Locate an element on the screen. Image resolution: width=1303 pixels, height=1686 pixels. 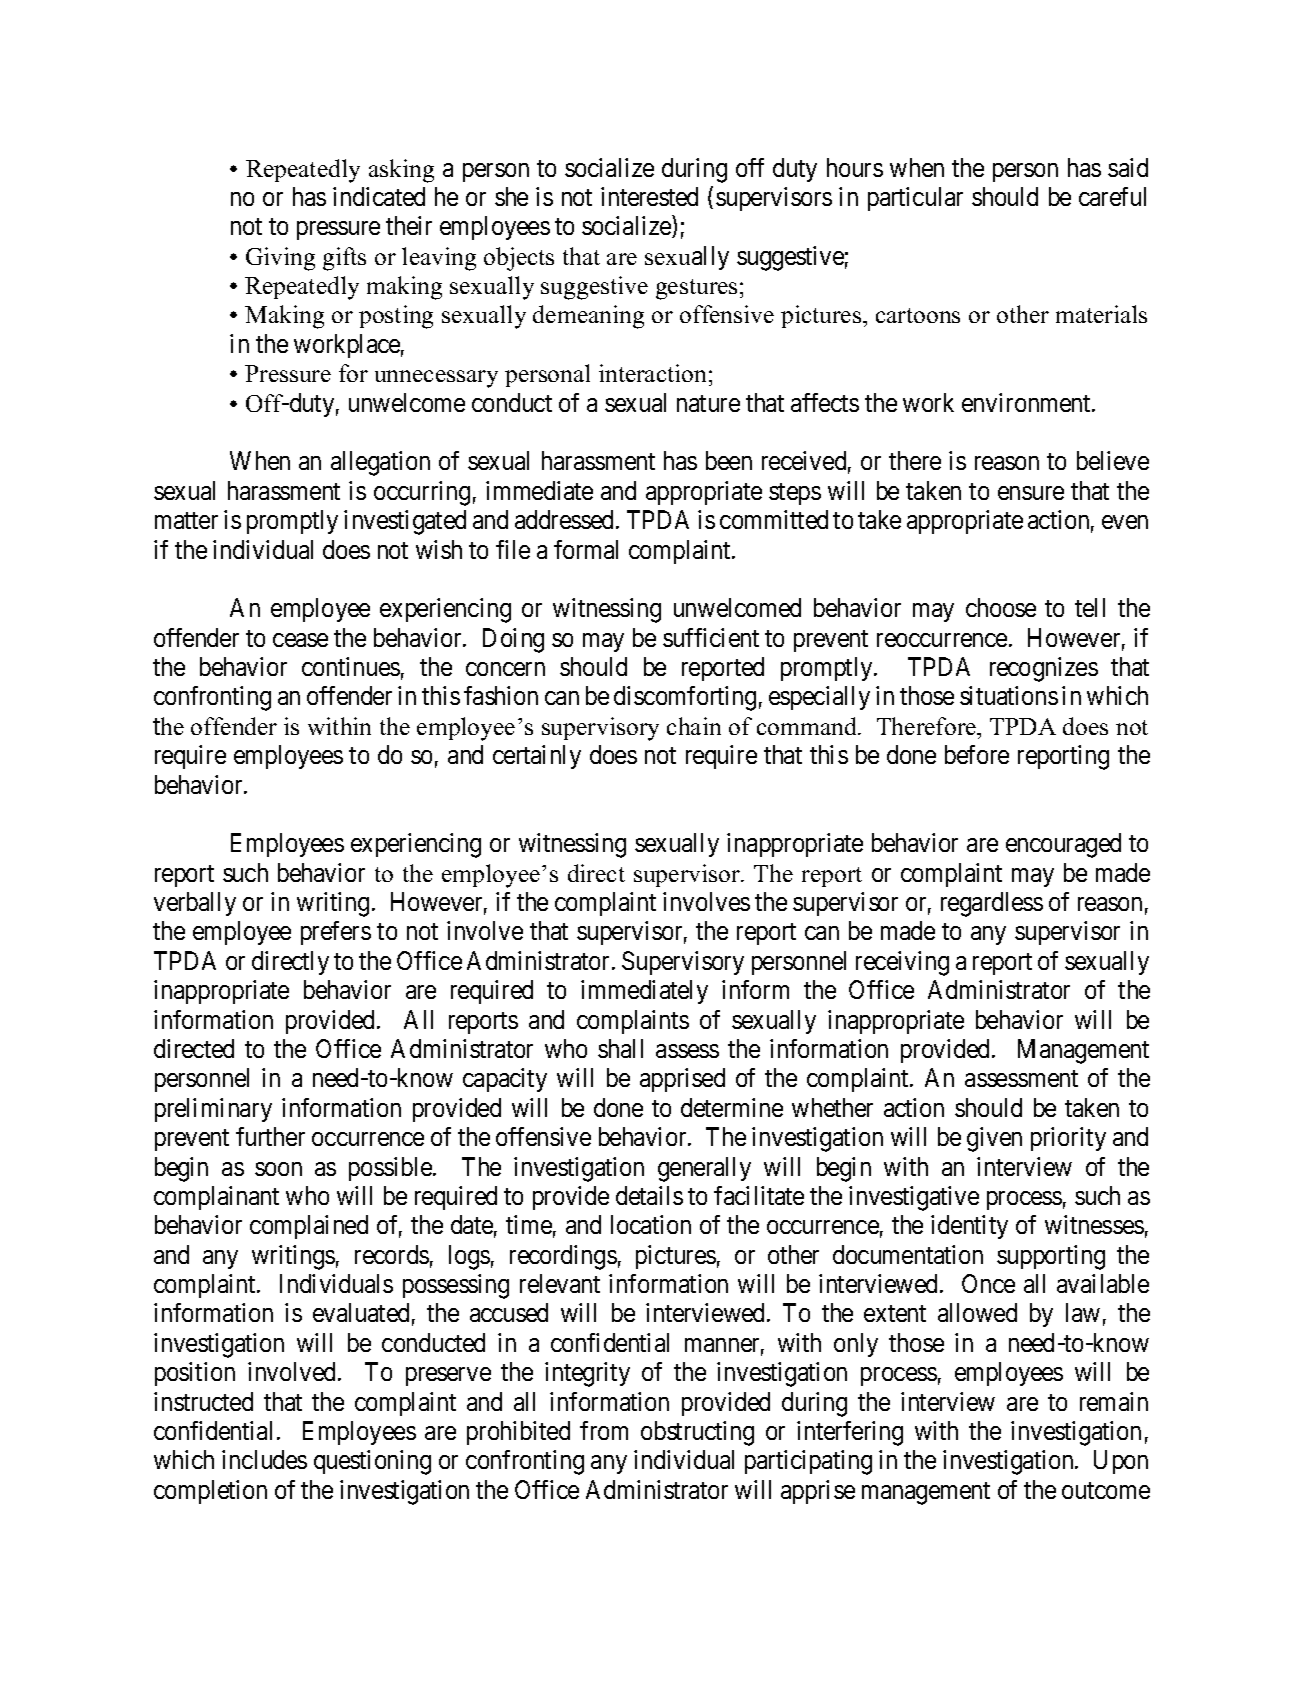
preliminary is located at coordinates (213, 1110).
